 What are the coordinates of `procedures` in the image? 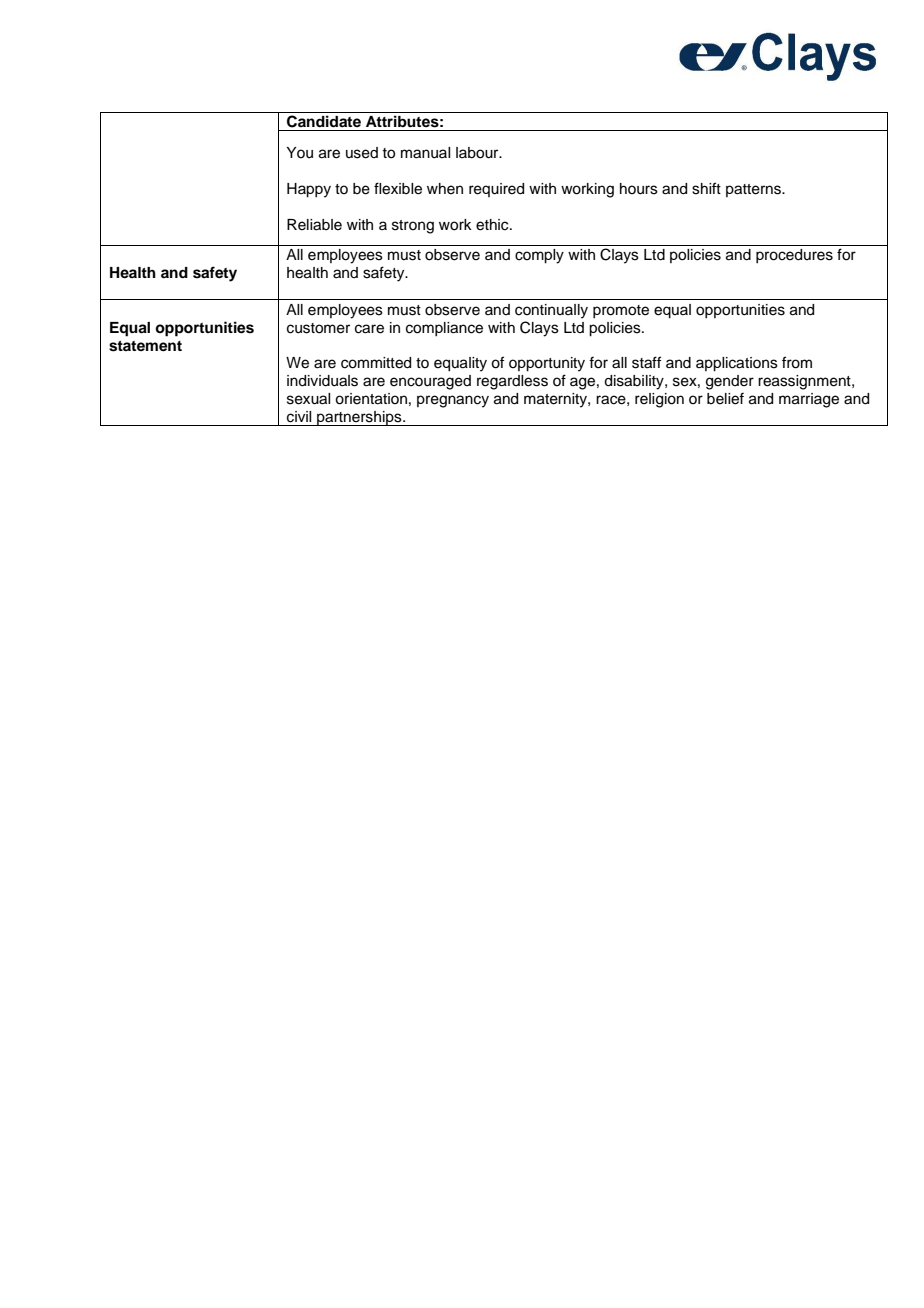 It's located at (794, 256).
